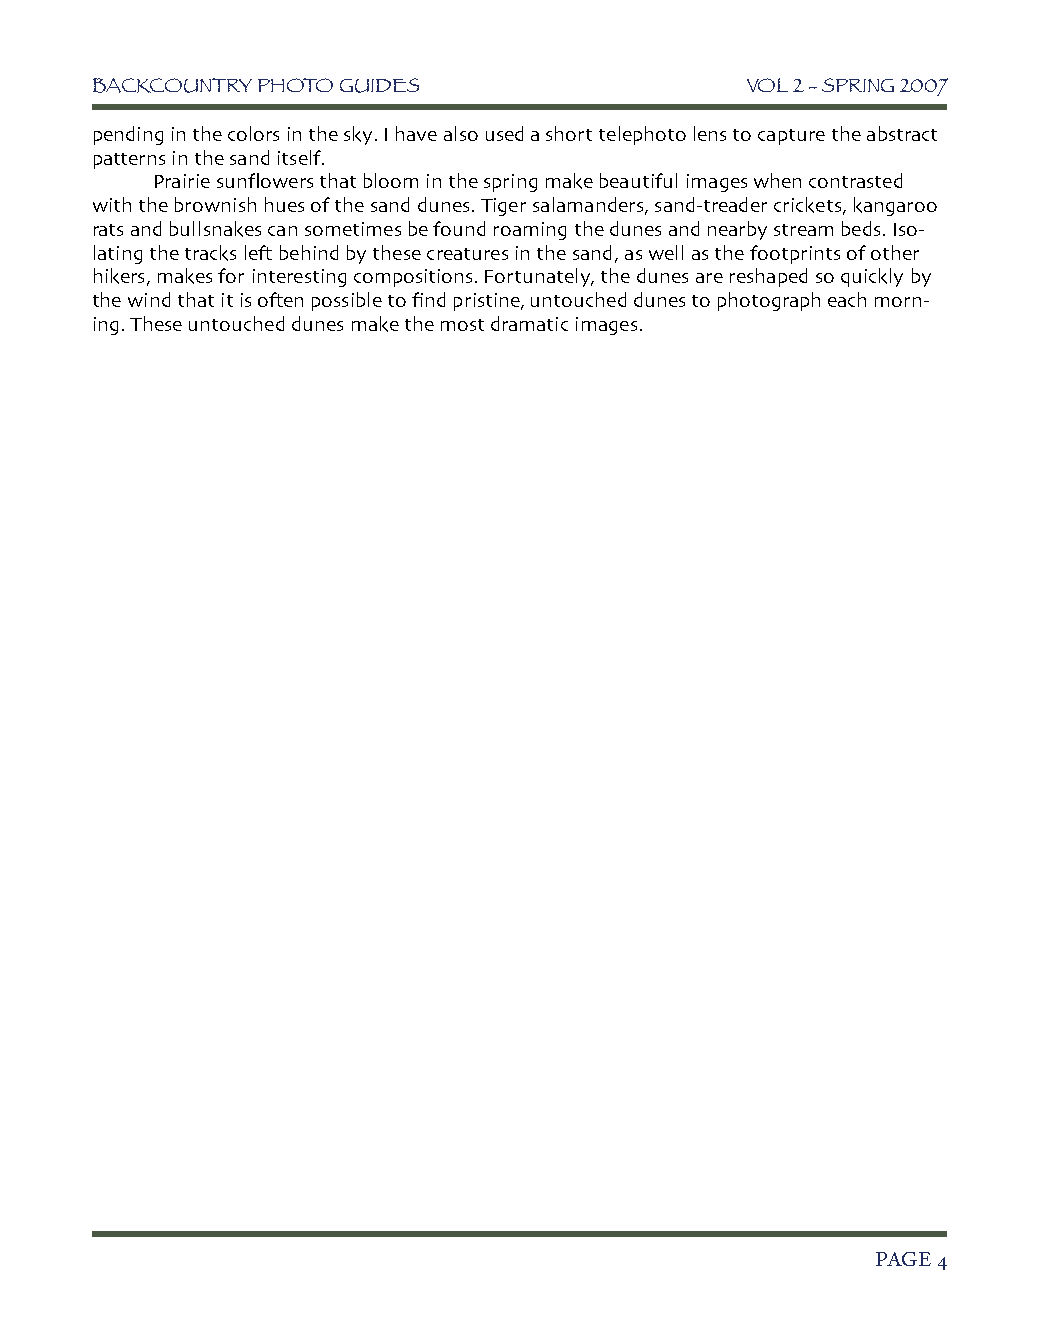  What do you see at coordinates (538, 277) in the screenshot?
I see `Fortunately` at bounding box center [538, 277].
